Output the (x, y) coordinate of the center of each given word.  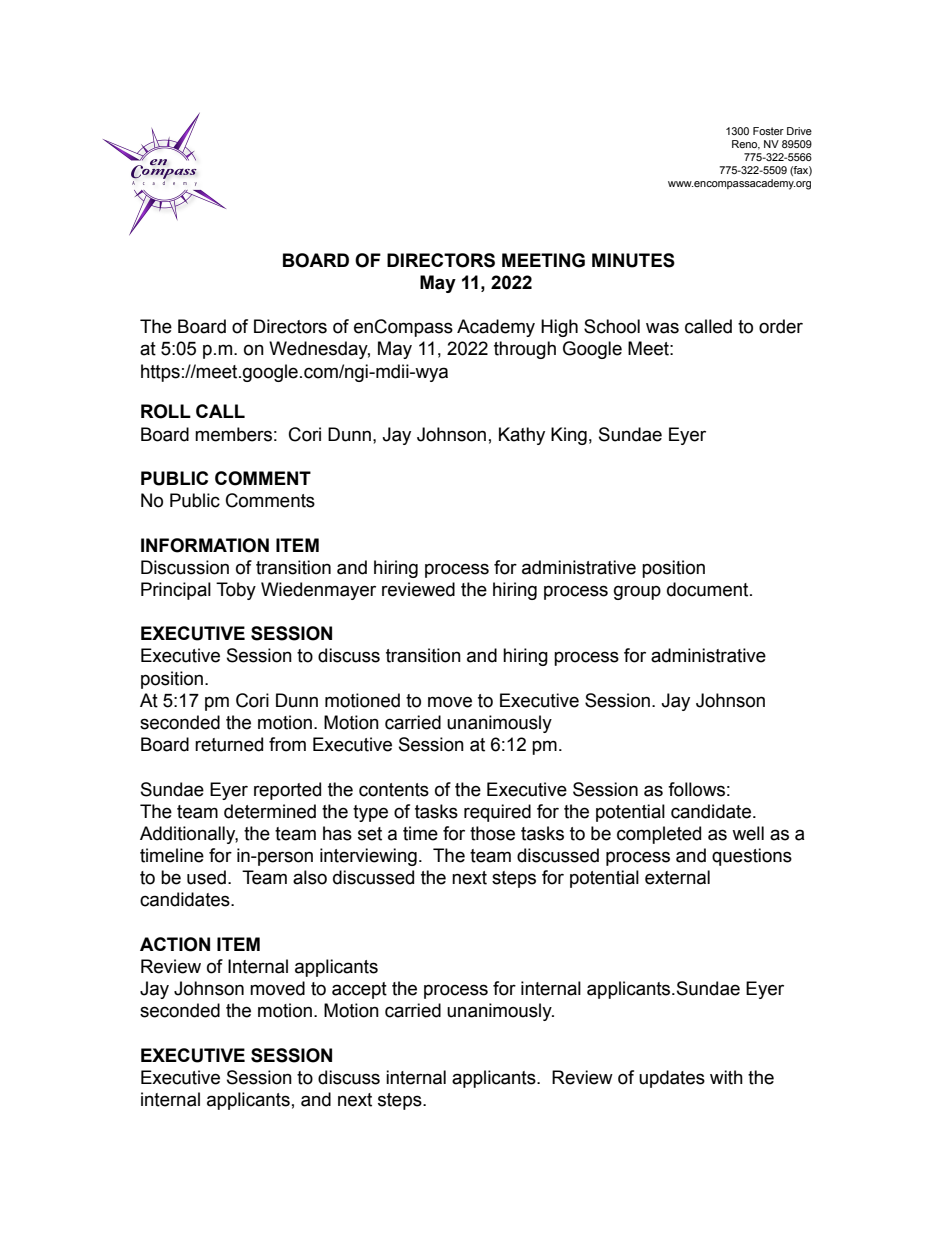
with (726, 1077)
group (637, 592)
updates (672, 1079)
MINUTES (633, 260)
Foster (768, 131)
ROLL (166, 411)
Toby (236, 591)
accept (359, 990)
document (709, 589)
